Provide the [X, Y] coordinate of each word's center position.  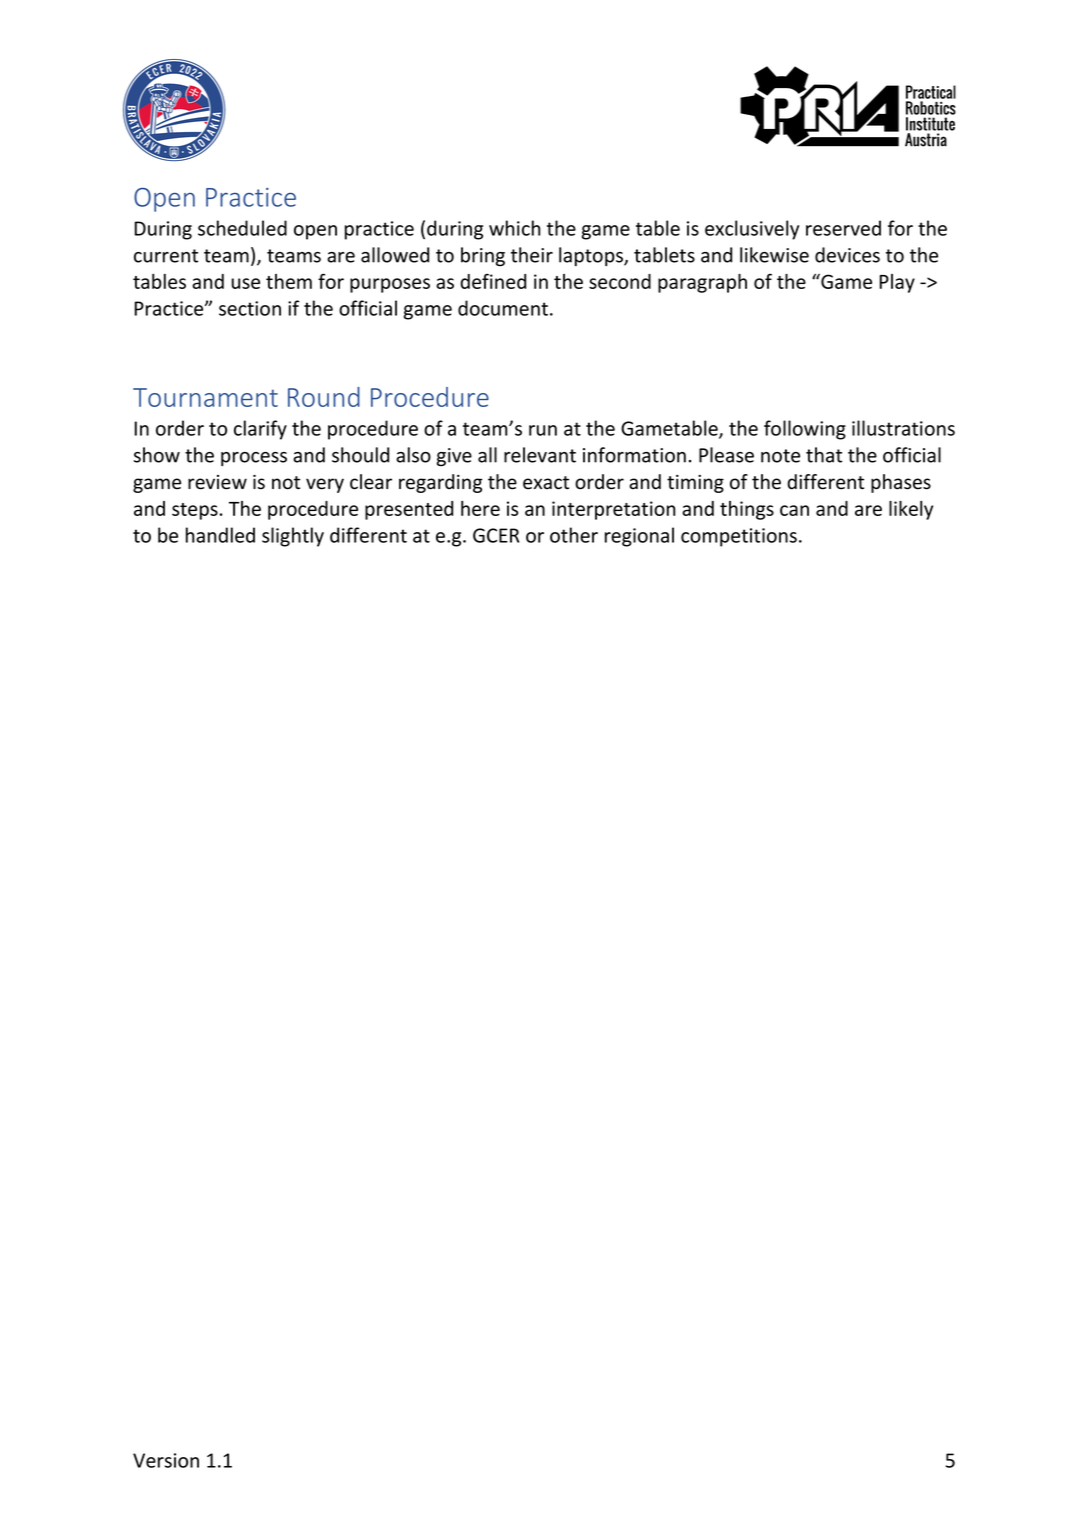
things [747, 510]
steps [195, 511]
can [794, 510]
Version [166, 1460]
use [246, 283]
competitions [739, 537]
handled [220, 535]
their [532, 255]
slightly [293, 537]
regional [639, 537]
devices [847, 255]
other [574, 535]
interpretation [614, 510]
